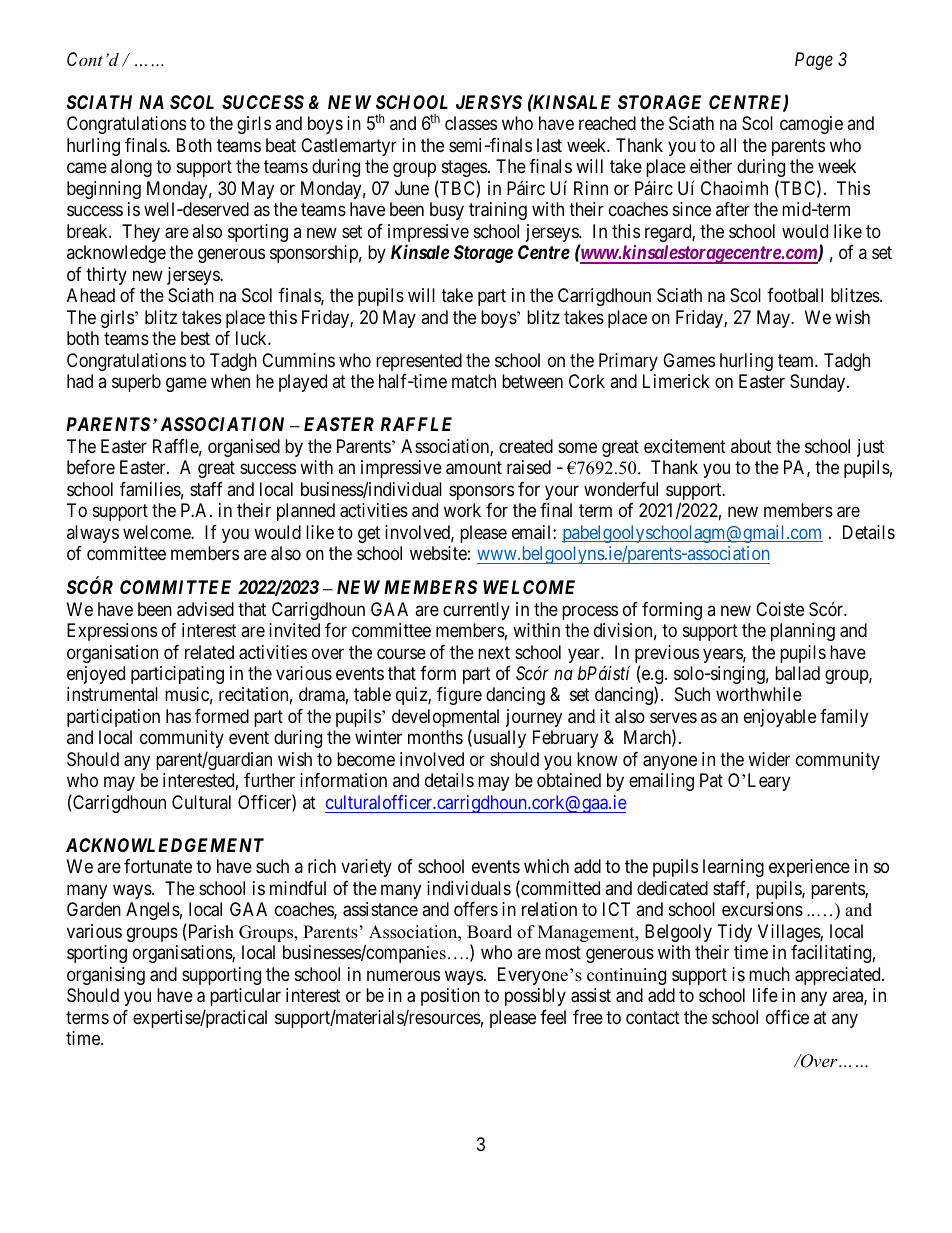 The height and width of the screenshot is (1233, 952). I want to click on Page, so click(814, 61).
